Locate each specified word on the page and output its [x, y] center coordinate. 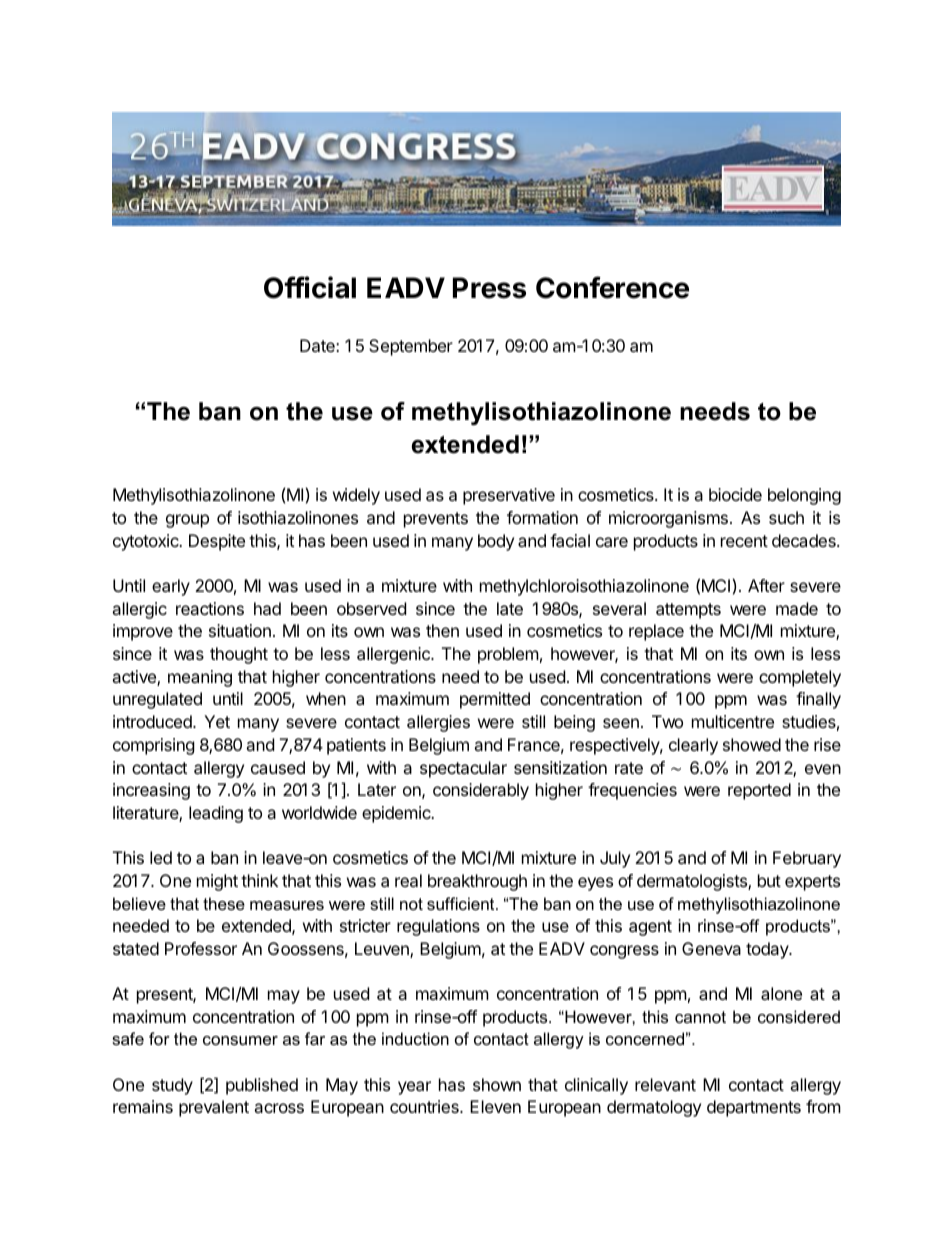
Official [310, 287]
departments [754, 1108]
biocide [735, 494]
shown [497, 1084]
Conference [612, 287]
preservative [509, 496]
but [769, 880]
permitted [495, 700]
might [217, 882]
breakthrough [477, 882]
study [172, 1086]
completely [800, 678]
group [187, 521]
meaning [200, 678]
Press [489, 288]
